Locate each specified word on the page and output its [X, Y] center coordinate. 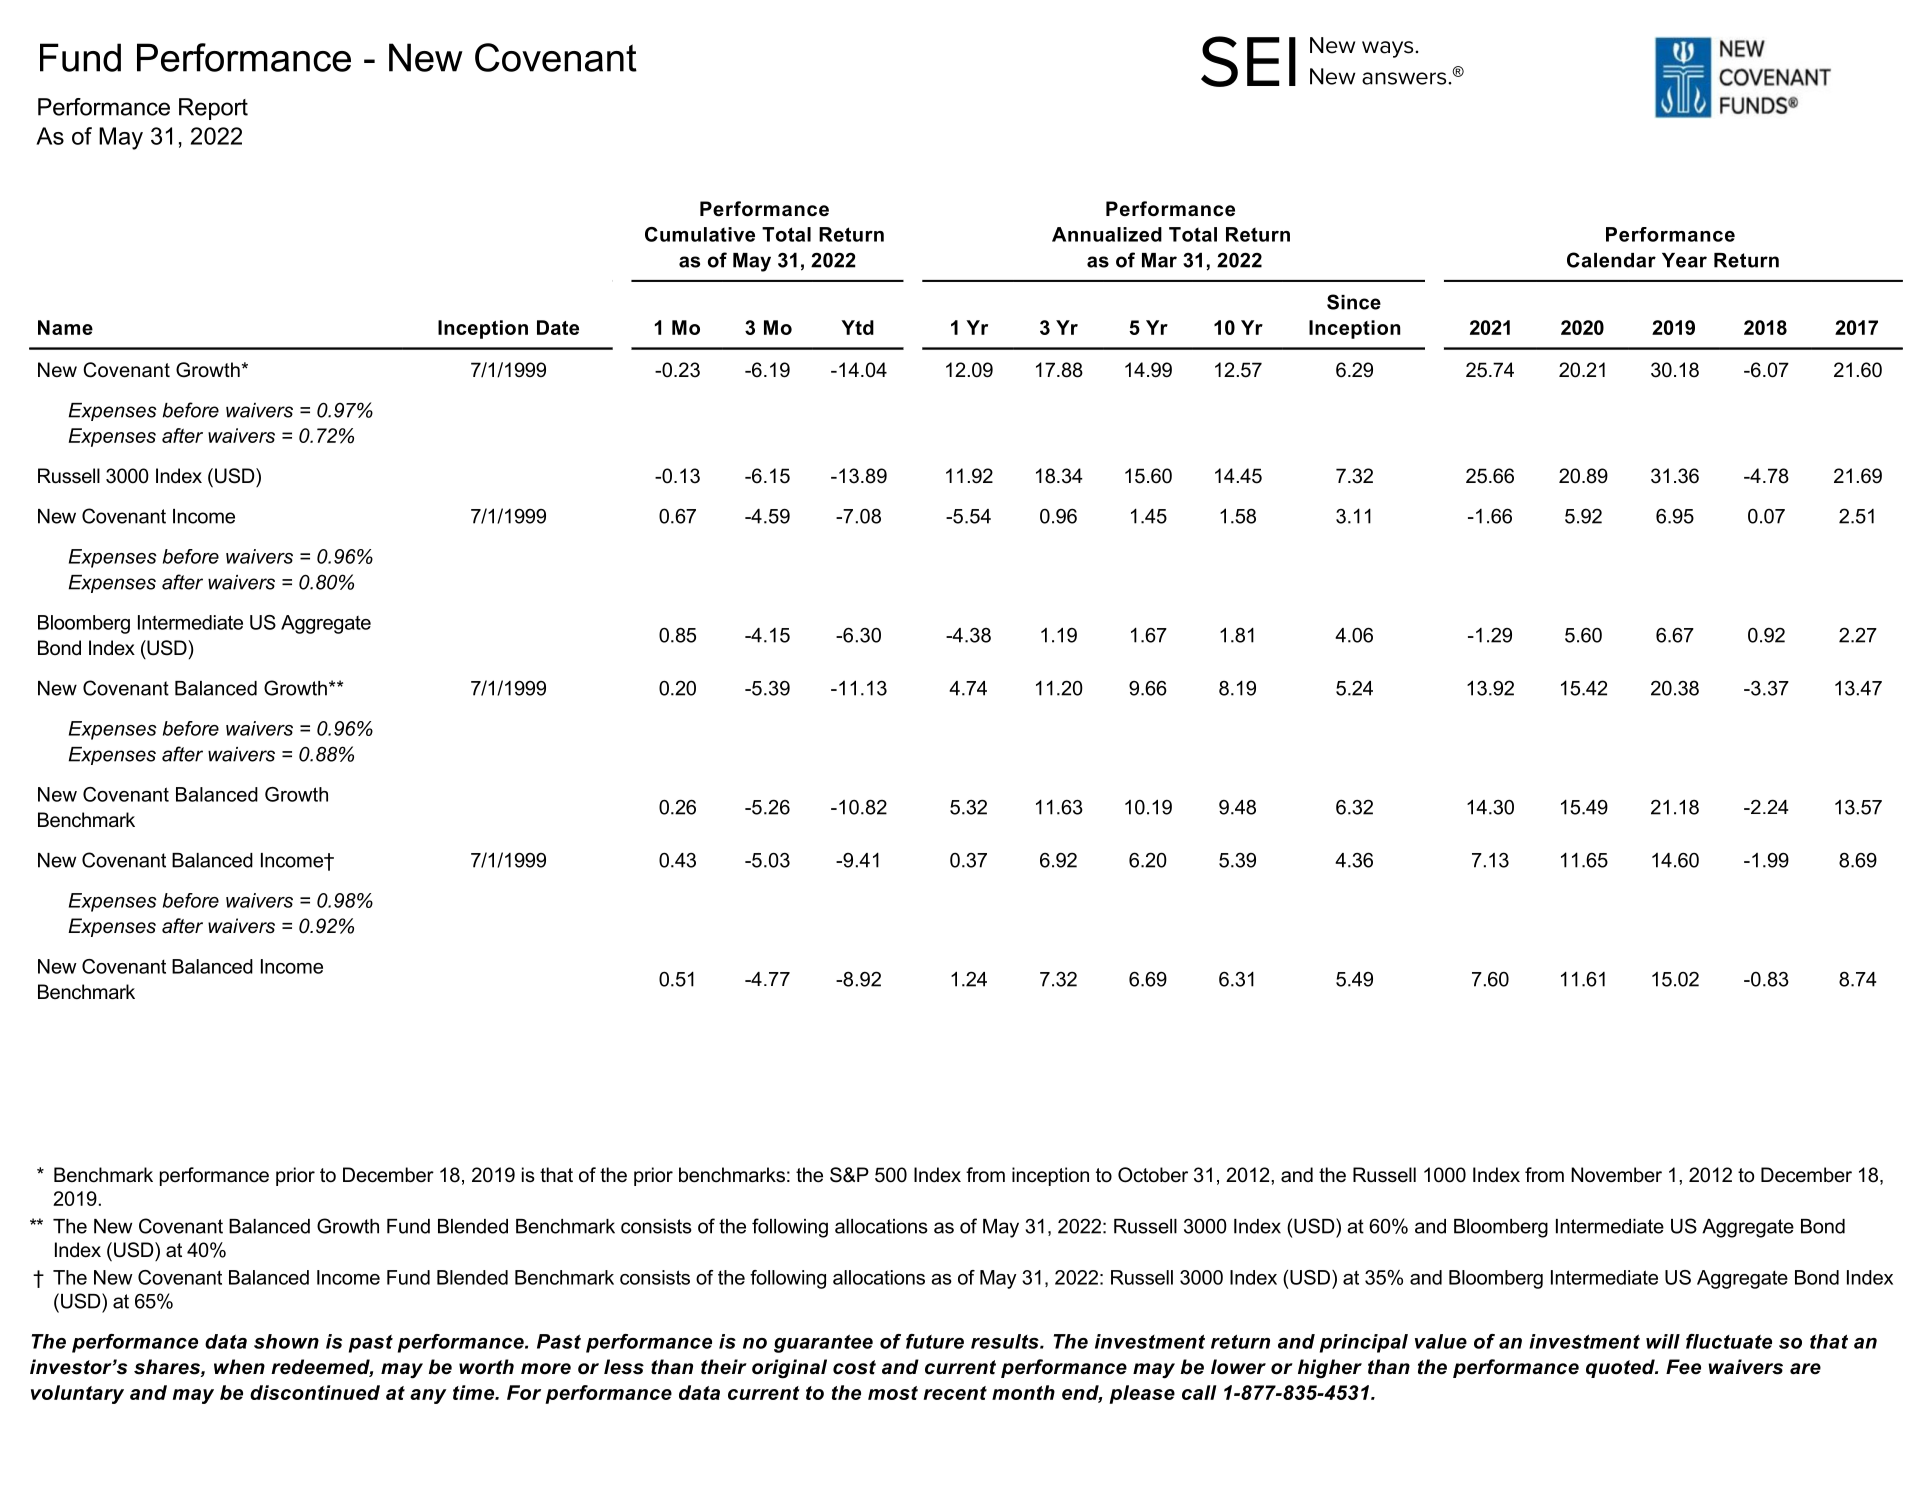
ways [1389, 49]
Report [213, 109]
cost [854, 1367]
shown [286, 1341]
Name [65, 327]
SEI [1248, 61]
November [1616, 1175]
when [239, 1367]
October [1153, 1175]
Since [1354, 302]
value [1441, 1341]
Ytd [857, 327]
